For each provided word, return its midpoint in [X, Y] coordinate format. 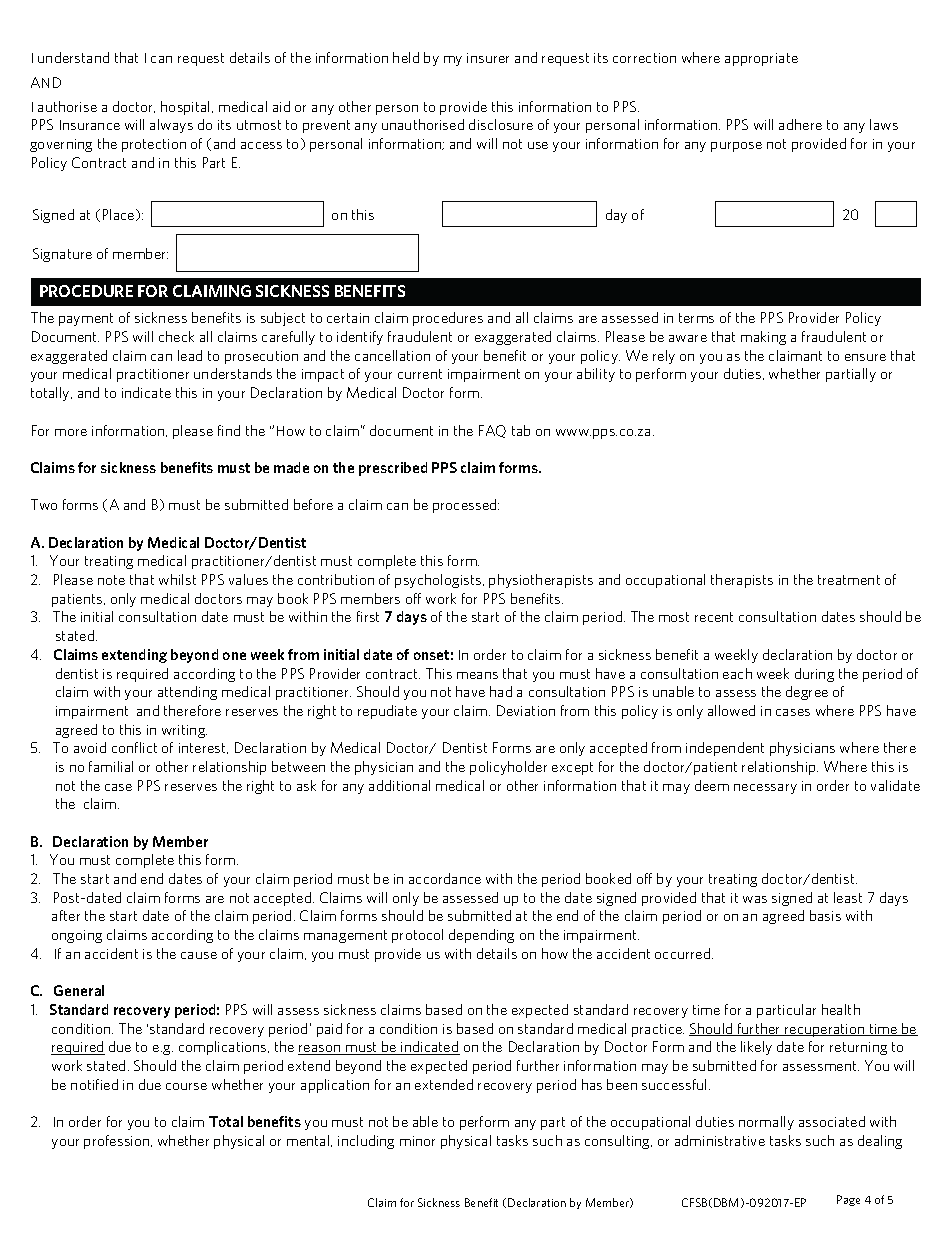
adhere [800, 124]
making [763, 338]
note [111, 580]
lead [190, 355]
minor [417, 1141]
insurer [488, 58]
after [66, 915]
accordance [445, 878]
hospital [187, 108]
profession [118, 1142]
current [420, 374]
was [755, 899]
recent [714, 617]
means [477, 675]
